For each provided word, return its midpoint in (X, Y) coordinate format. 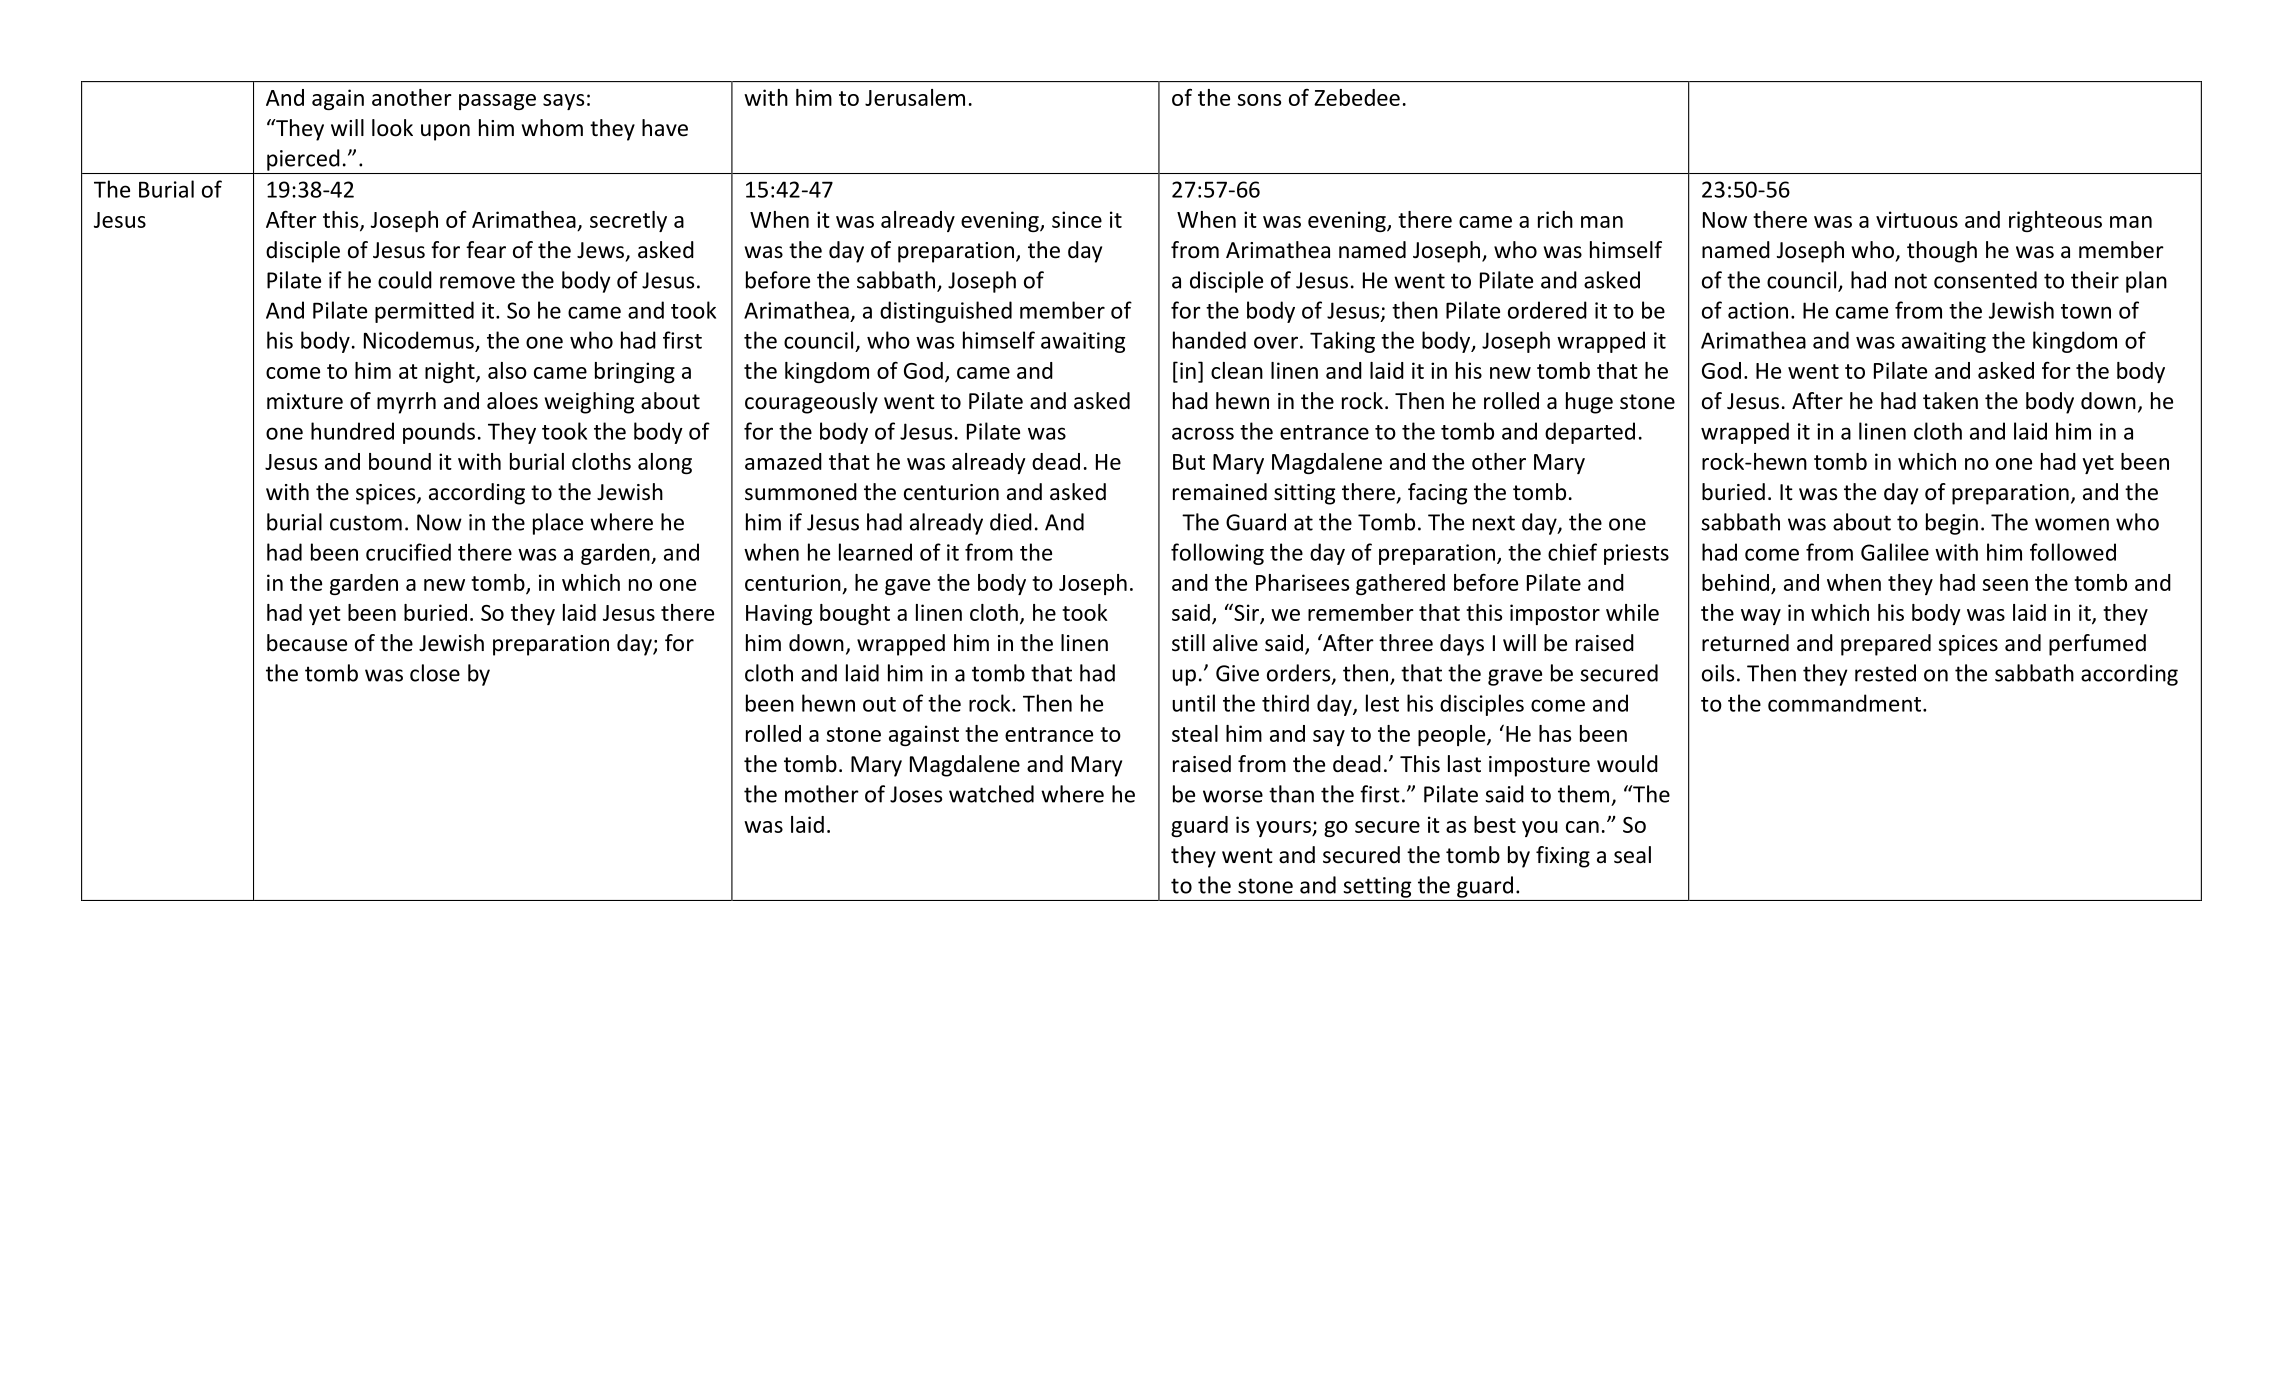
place (558, 524)
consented (1985, 280)
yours (1284, 829)
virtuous (1917, 219)
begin (1952, 524)
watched (991, 794)
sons (1259, 100)
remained (1220, 492)
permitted (424, 312)
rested (1885, 673)
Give (1237, 673)
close (435, 673)
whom (552, 128)
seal (1632, 855)
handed (1209, 340)
